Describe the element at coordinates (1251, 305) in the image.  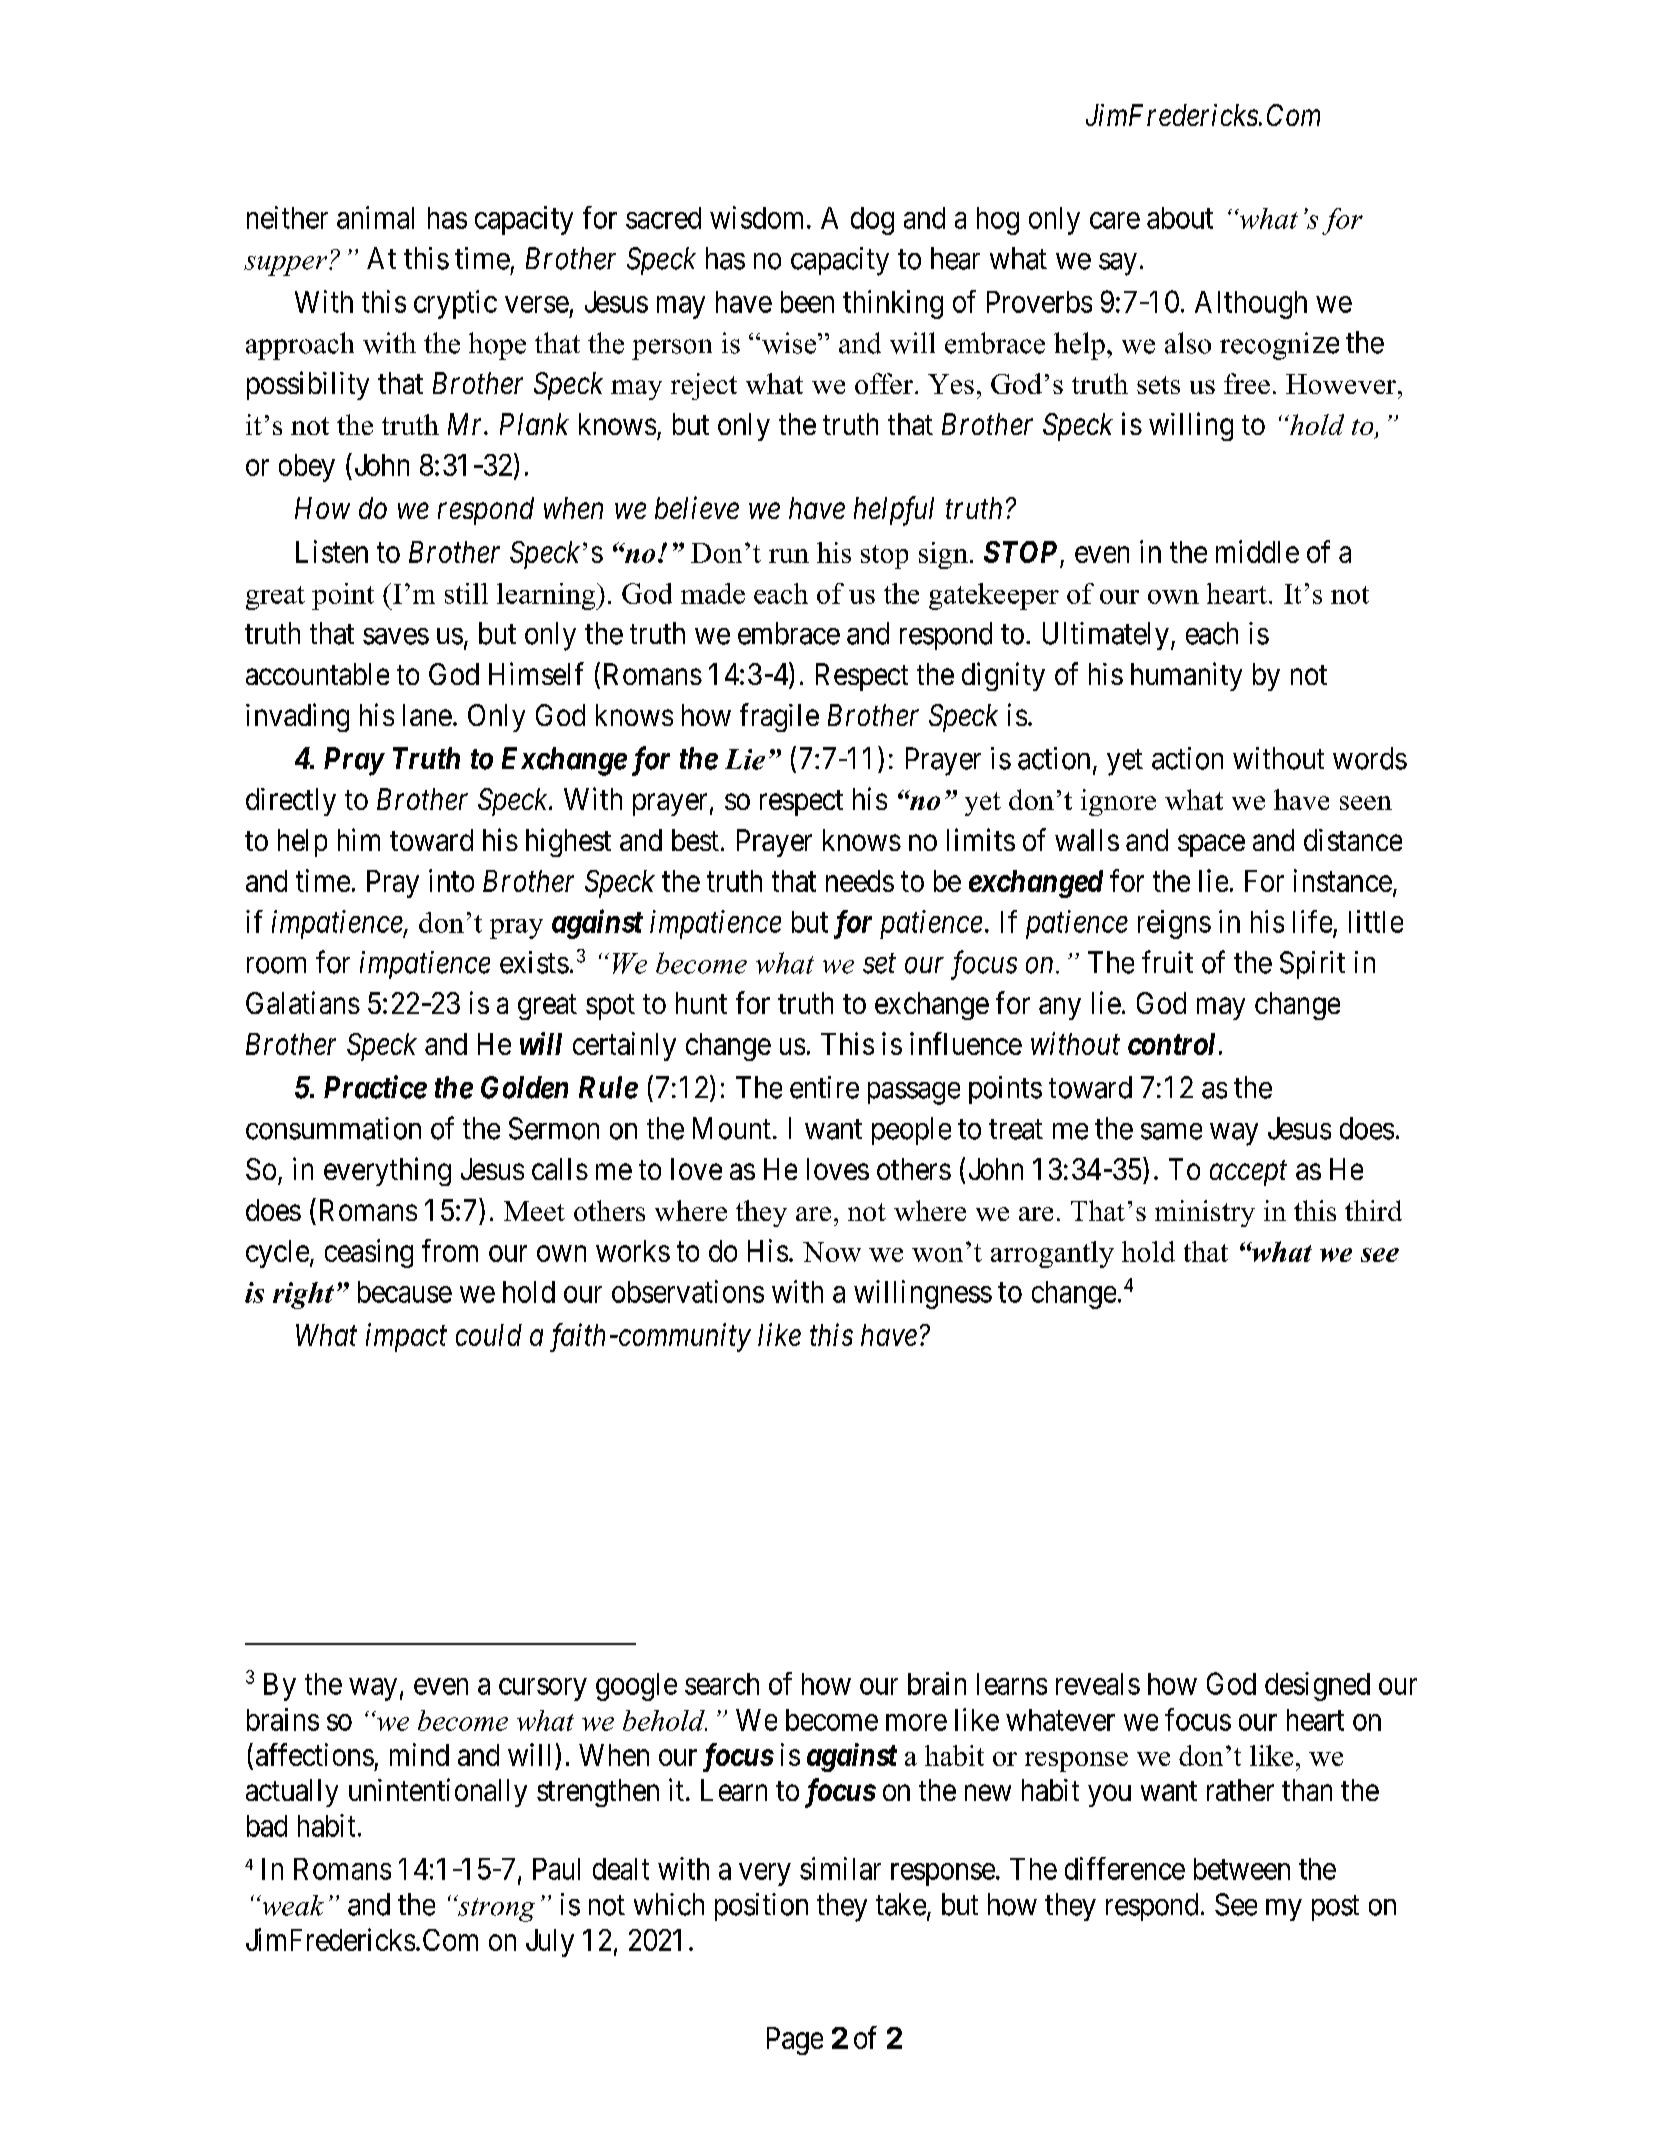
I see `Although` at that location.
